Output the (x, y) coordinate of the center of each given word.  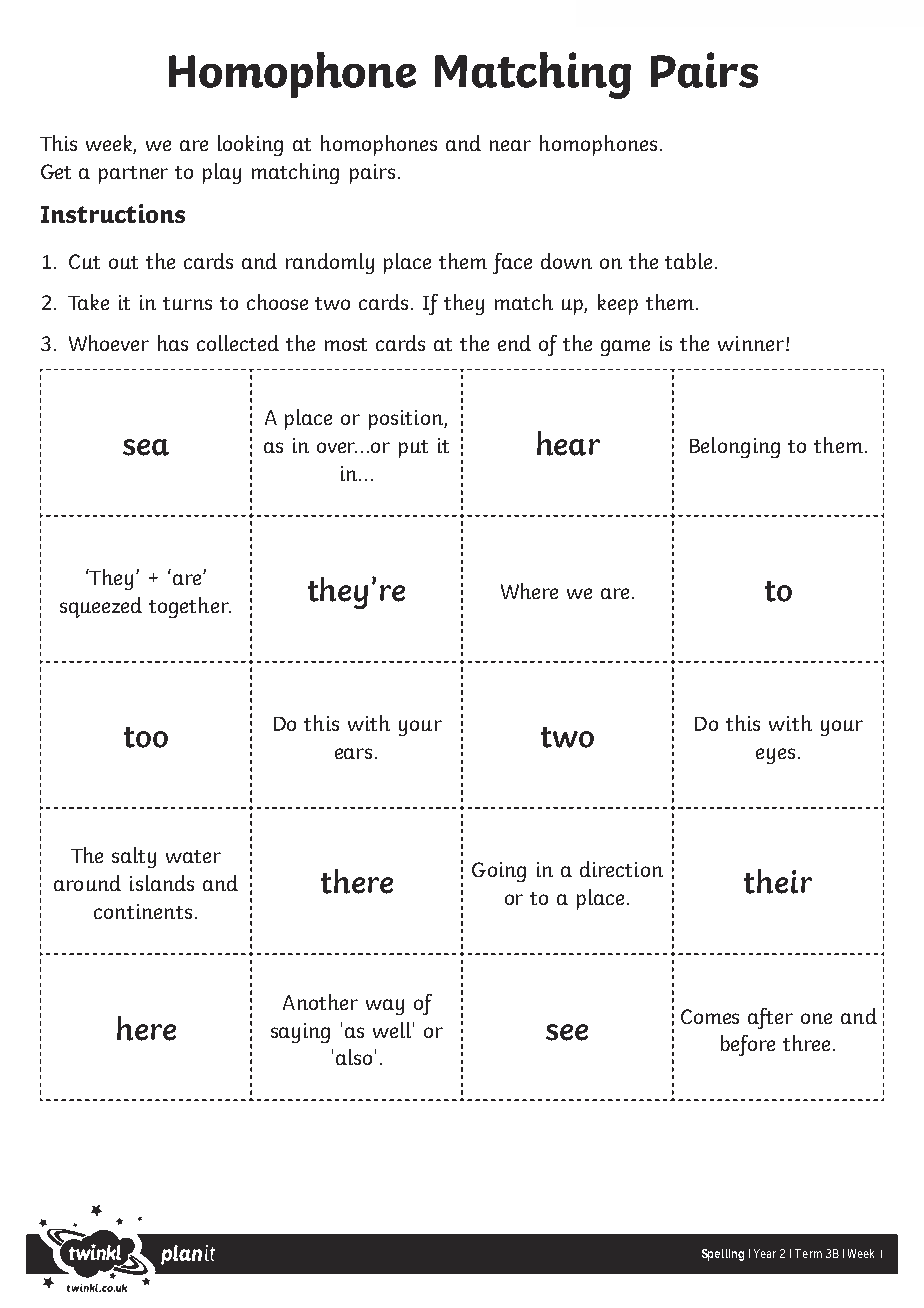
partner (133, 175)
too (146, 737)
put (413, 449)
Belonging (735, 447)
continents (143, 911)
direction (621, 869)
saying (300, 1033)
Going (499, 872)
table (690, 261)
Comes (710, 1016)
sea (146, 447)
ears (353, 753)
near (510, 145)
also (354, 1057)
